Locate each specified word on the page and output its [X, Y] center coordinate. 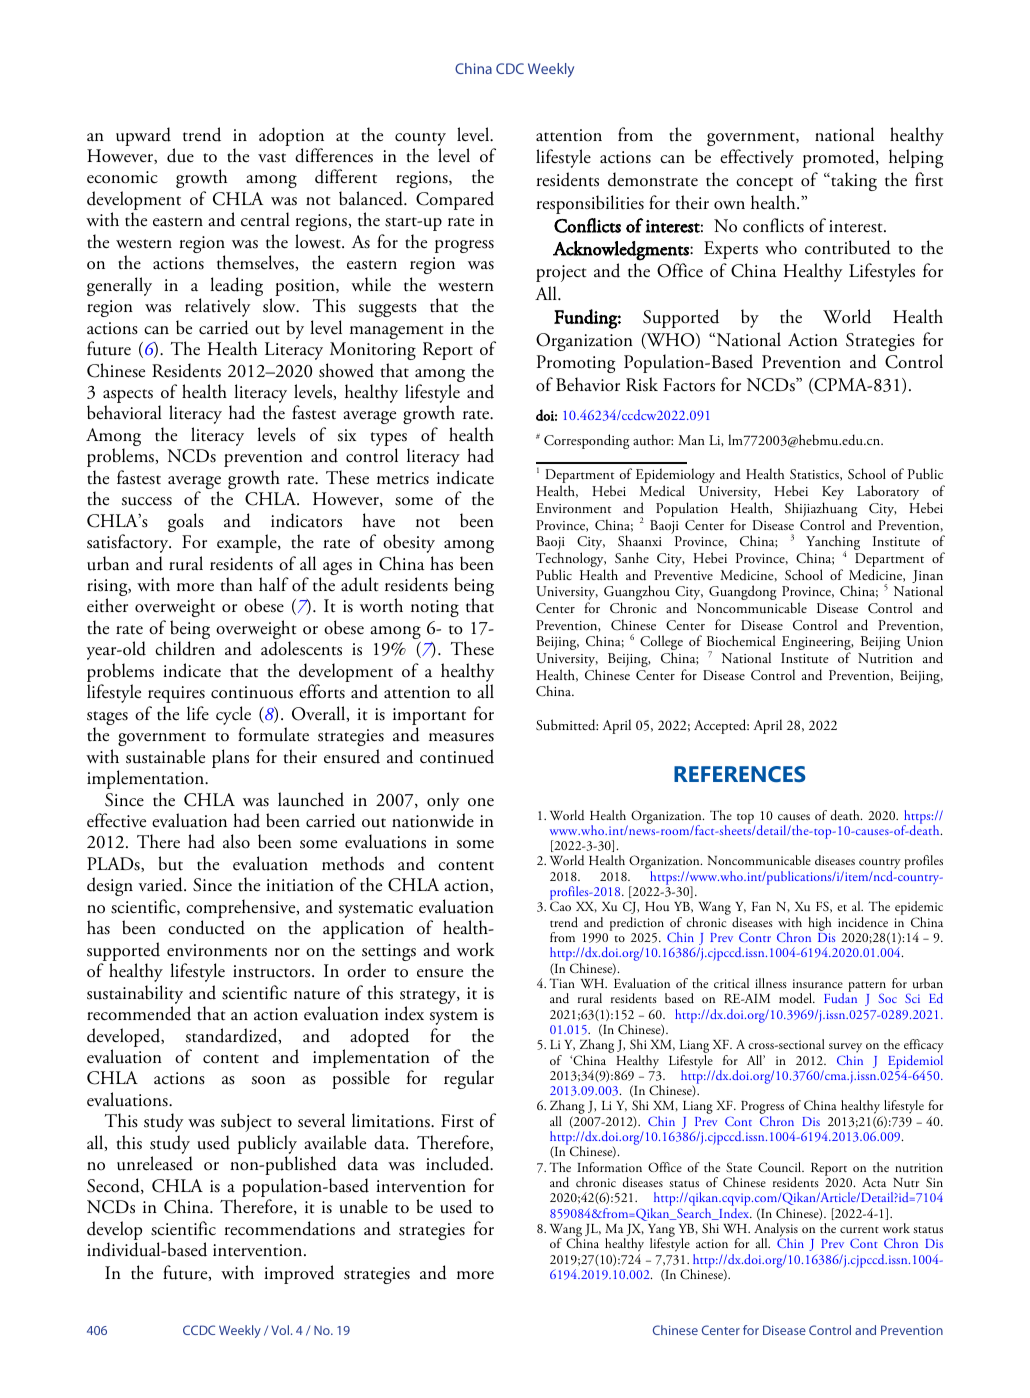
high [820, 924]
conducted [206, 927]
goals [186, 522]
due [180, 155]
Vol [280, 1330]
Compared [455, 200]
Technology [571, 561]
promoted [840, 158]
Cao [560, 906]
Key [833, 494]
